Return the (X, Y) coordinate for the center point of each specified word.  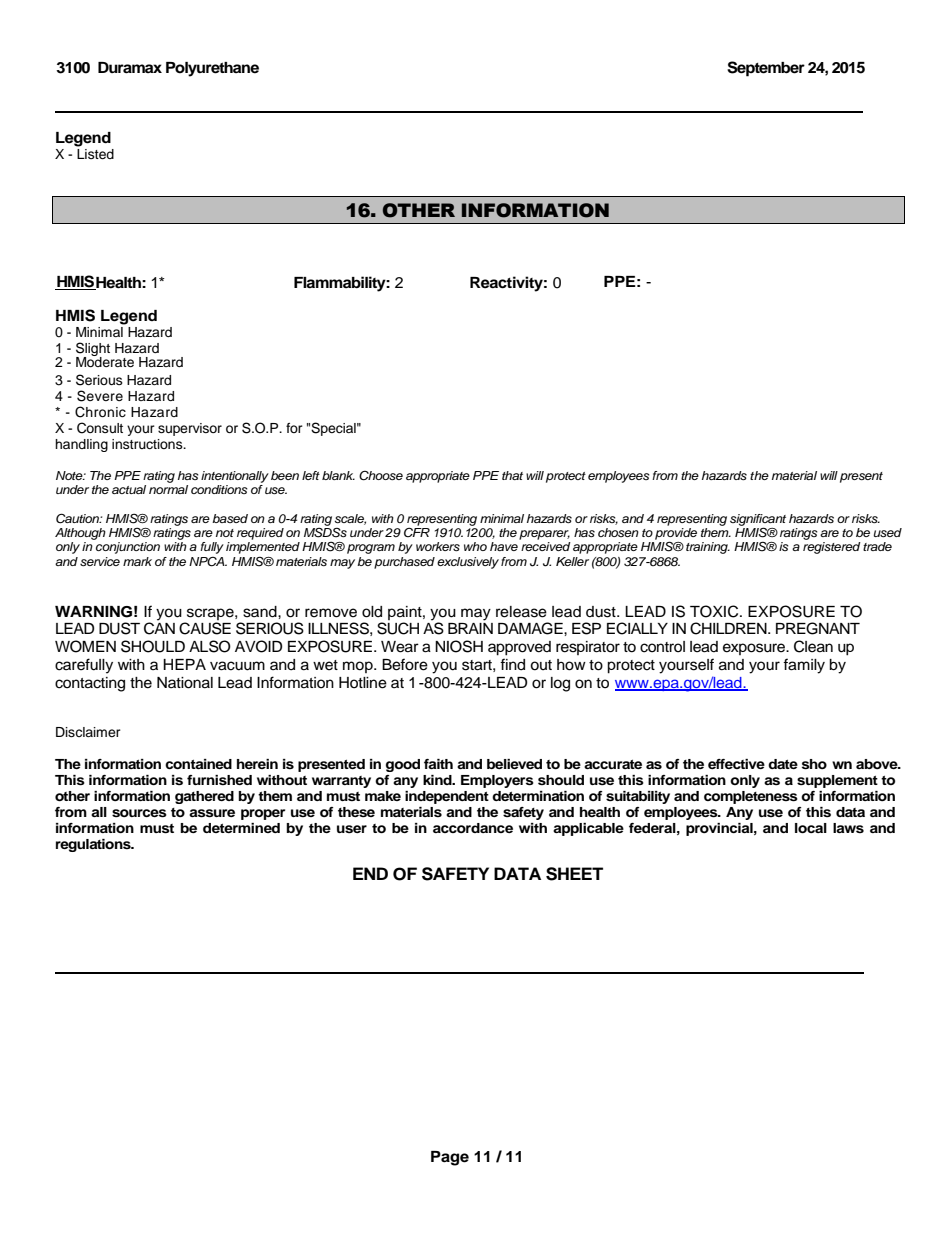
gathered (204, 797)
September (766, 69)
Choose (381, 476)
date (783, 764)
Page (450, 1158)
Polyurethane (212, 69)
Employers (497, 781)
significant (758, 521)
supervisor (190, 429)
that (512, 475)
